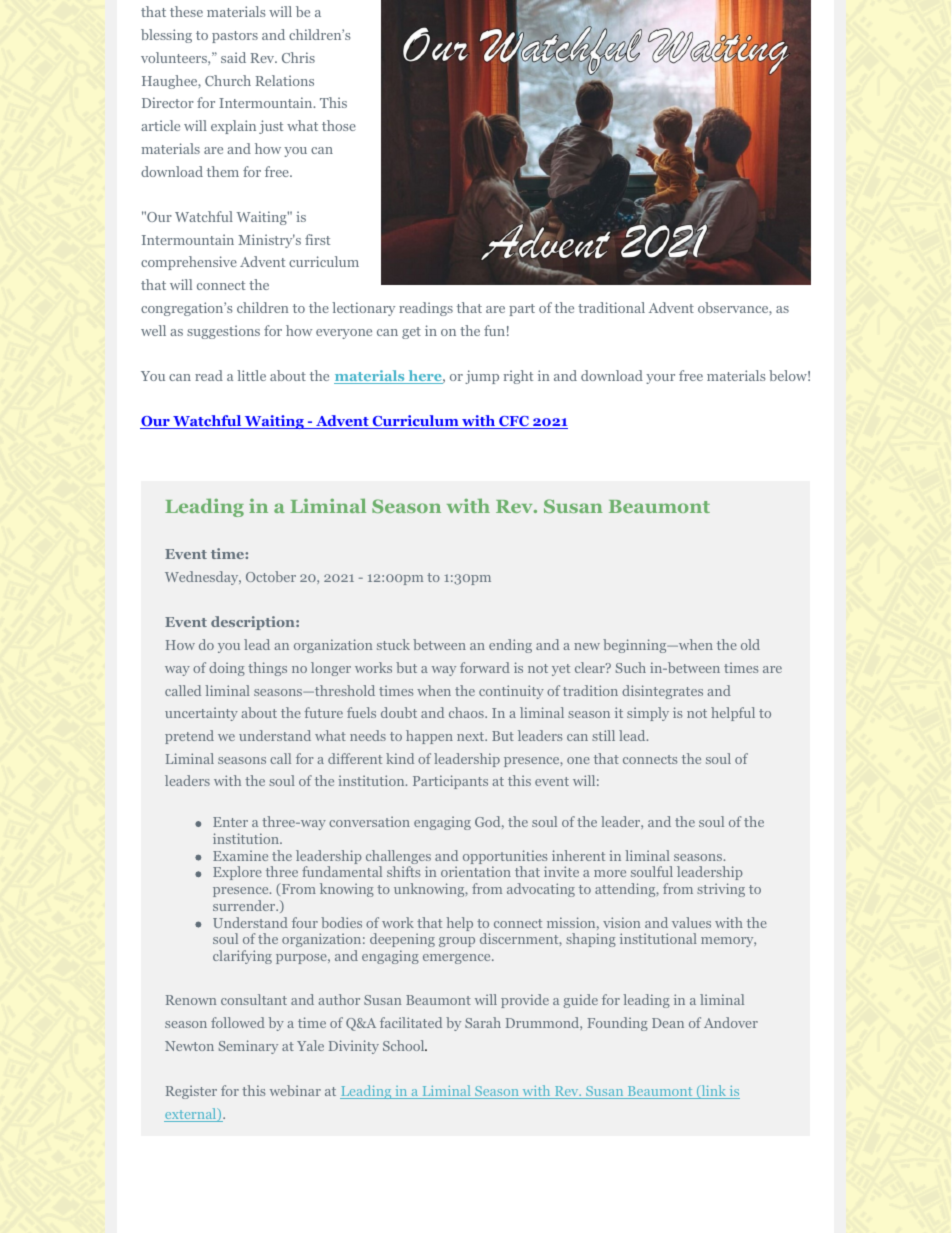  I want to click on pastors, so click(235, 37).
